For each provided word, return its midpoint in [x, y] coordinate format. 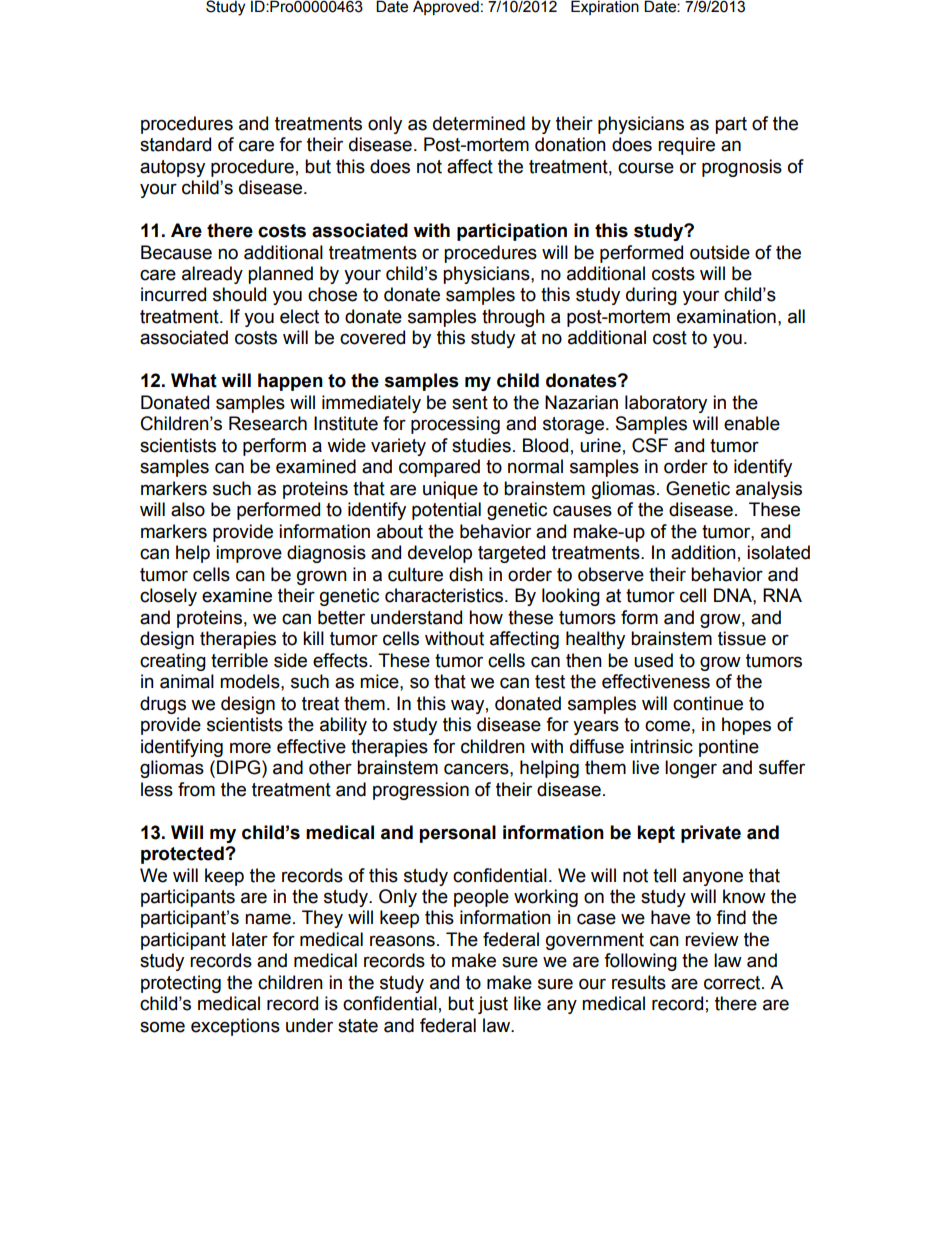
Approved [446, 8]
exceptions [235, 1027]
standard [175, 144]
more [250, 748]
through [513, 318]
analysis [769, 490]
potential [446, 511]
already [212, 275]
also [188, 509]
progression [421, 791]
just [493, 1005]
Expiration [605, 7]
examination [726, 316]
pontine [729, 748]
